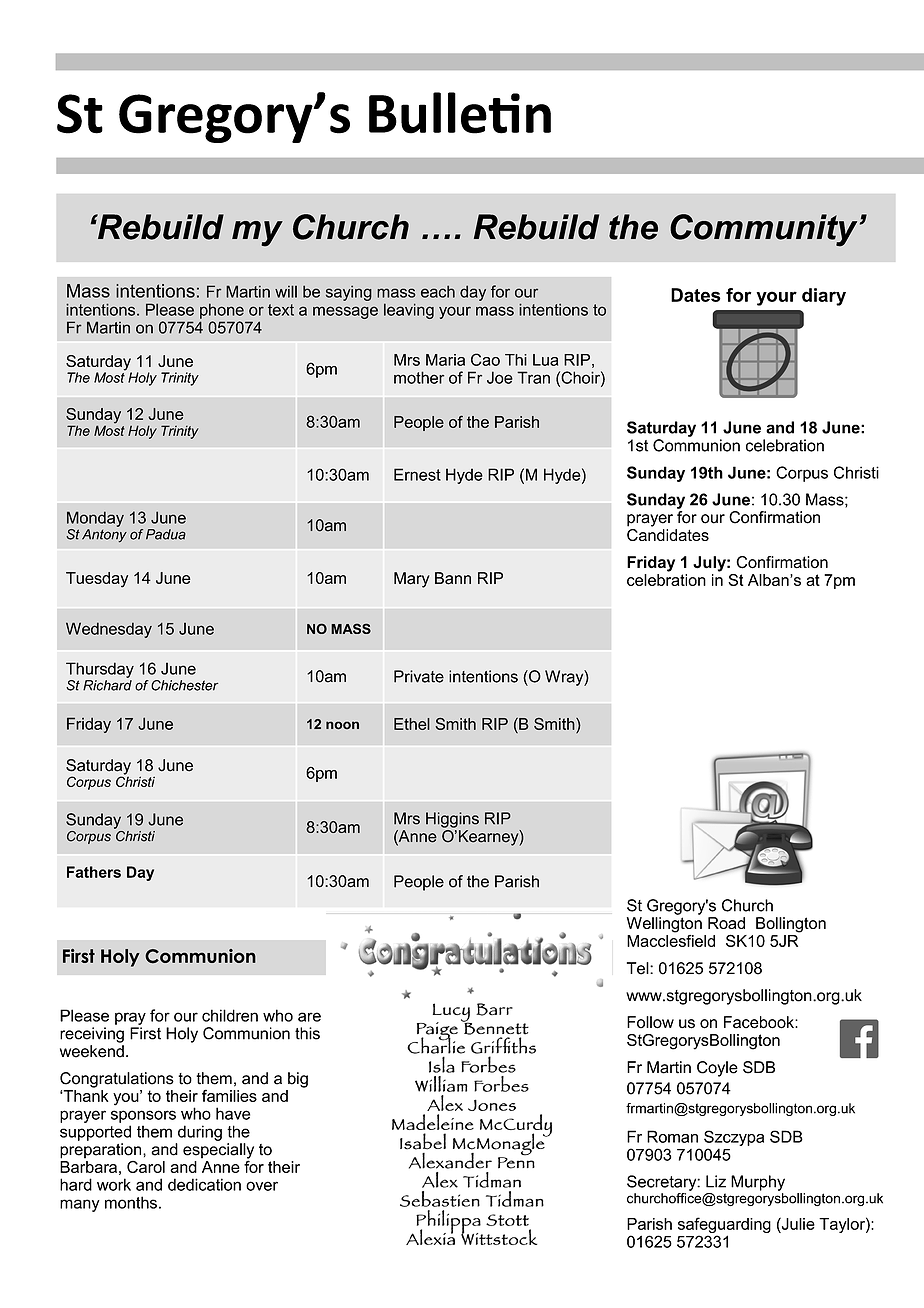 This image has width=924, height=1308. Describe the element at coordinates (419, 676) in the image. I see `Private` at that location.
